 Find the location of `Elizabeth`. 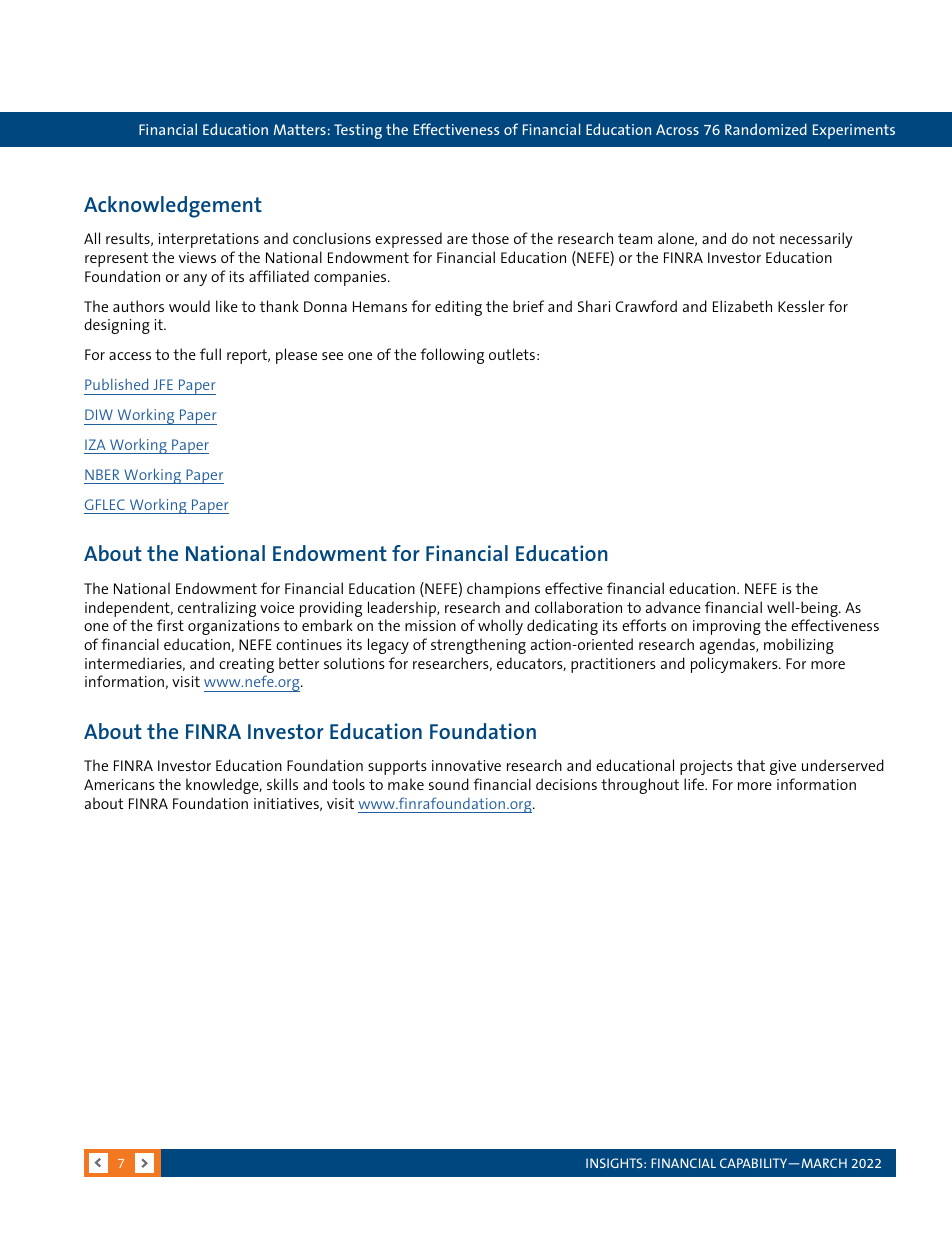

Elizabeth is located at coordinates (742, 306).
